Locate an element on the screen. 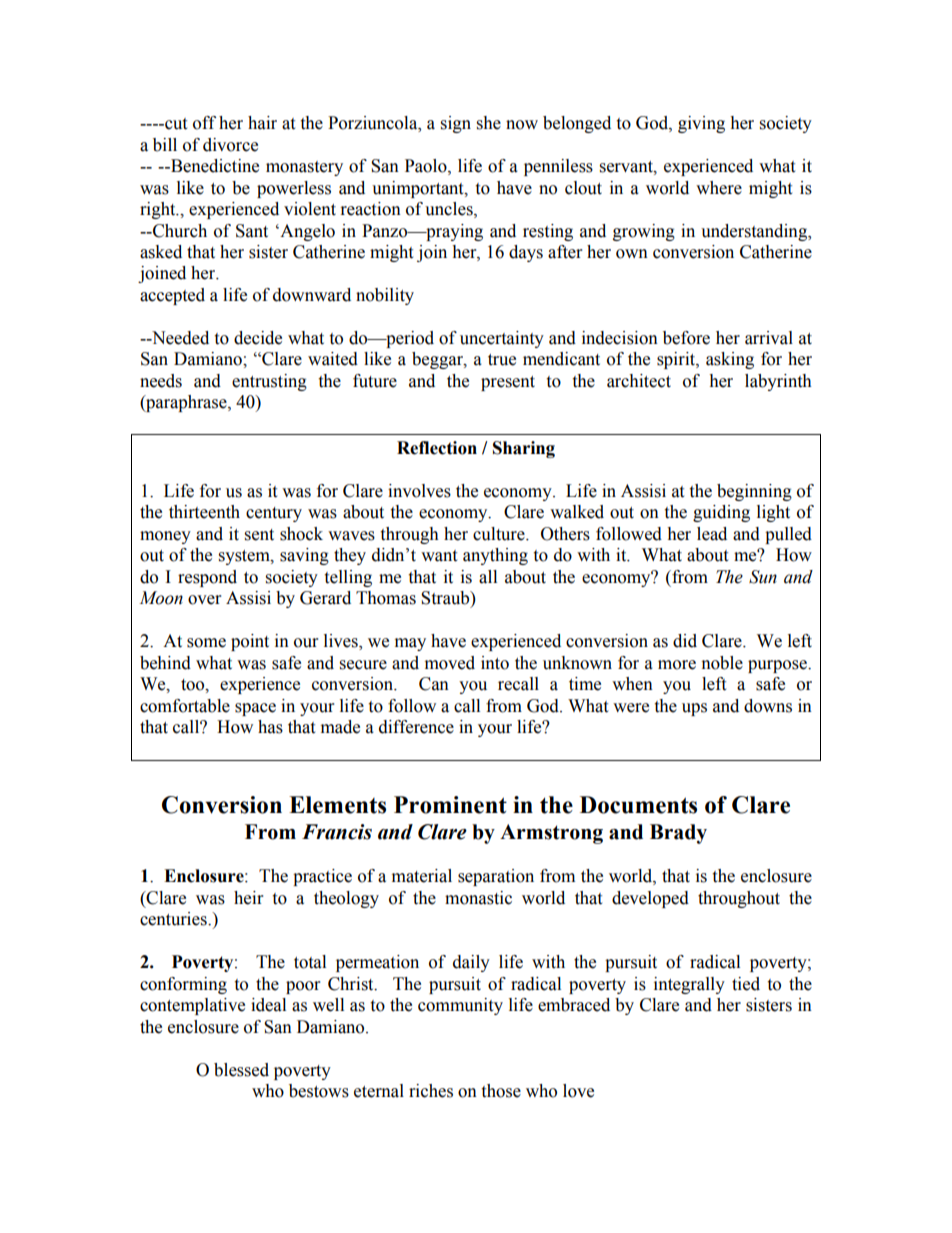 The image size is (952, 1233). entrusting is located at coordinates (269, 382).
